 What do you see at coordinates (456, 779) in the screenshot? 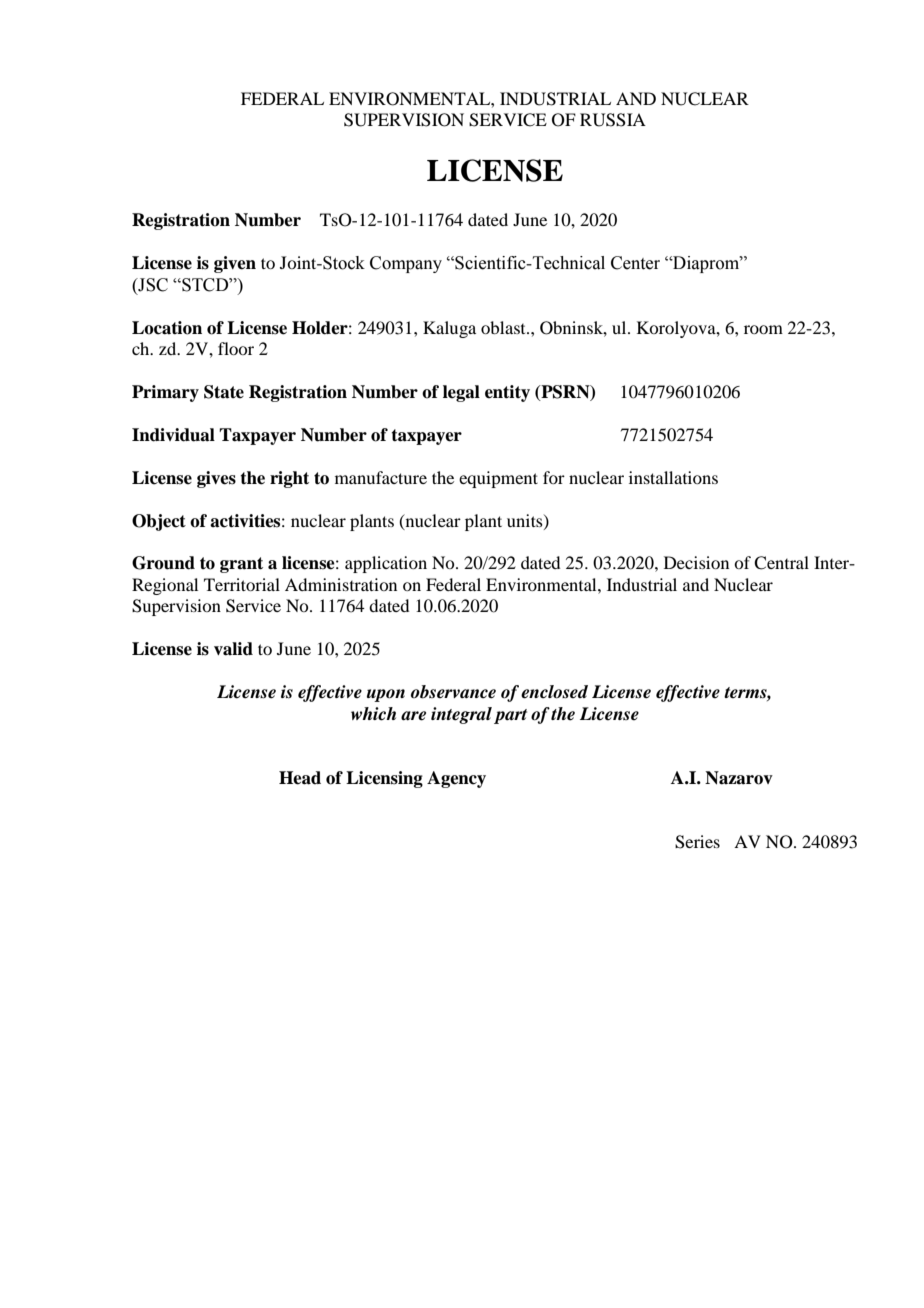
I see `Agency` at bounding box center [456, 779].
